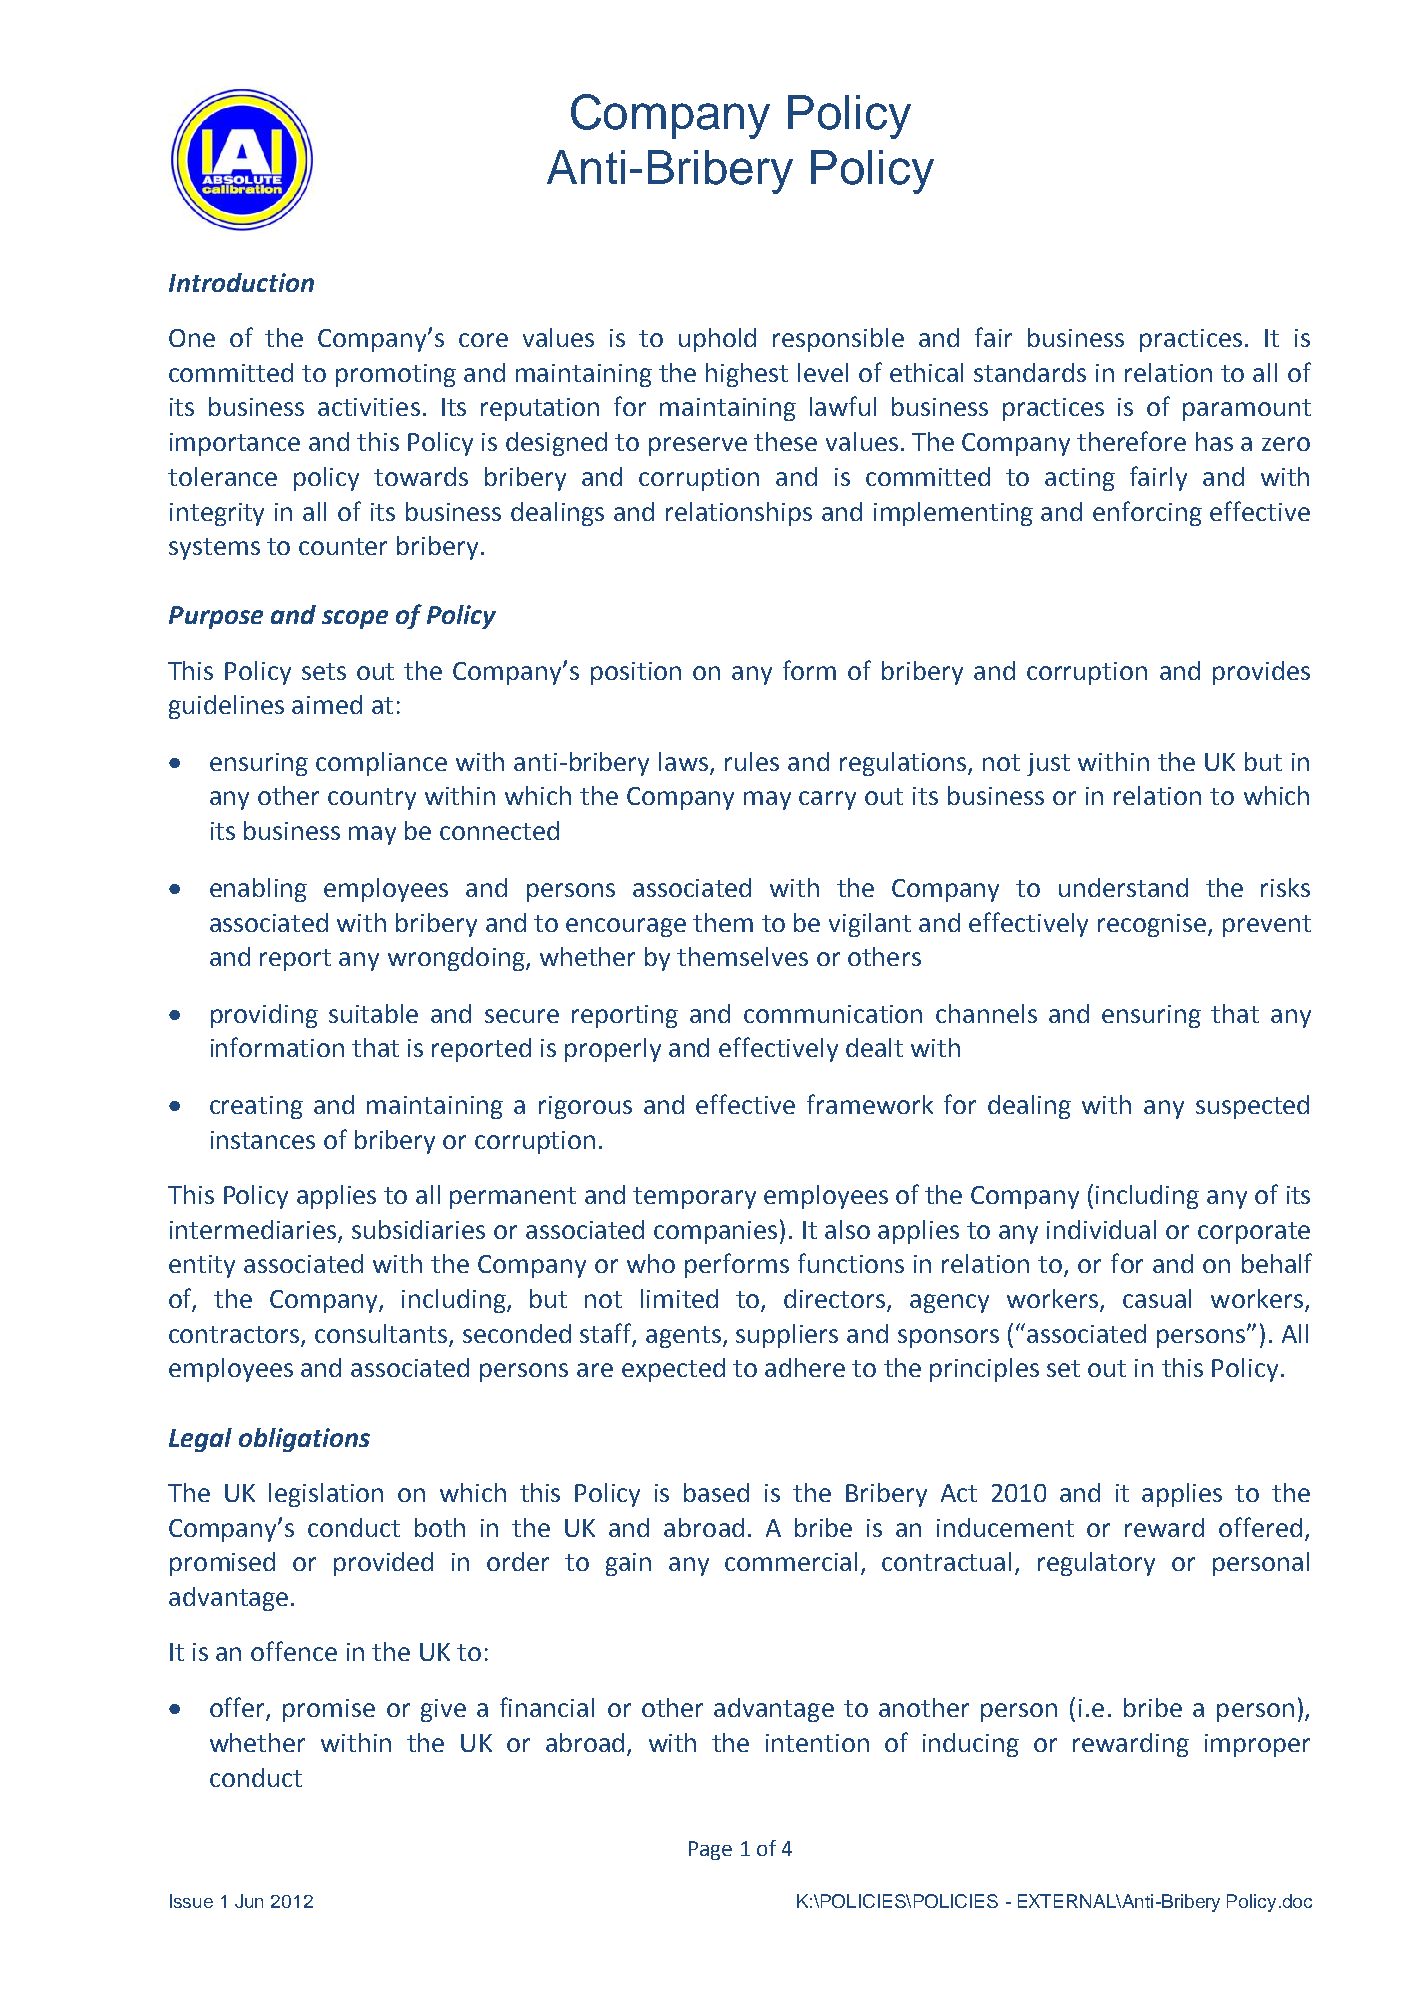 The image size is (1413, 1998). What do you see at coordinates (1123, 887) in the screenshot?
I see `understand` at bounding box center [1123, 887].
